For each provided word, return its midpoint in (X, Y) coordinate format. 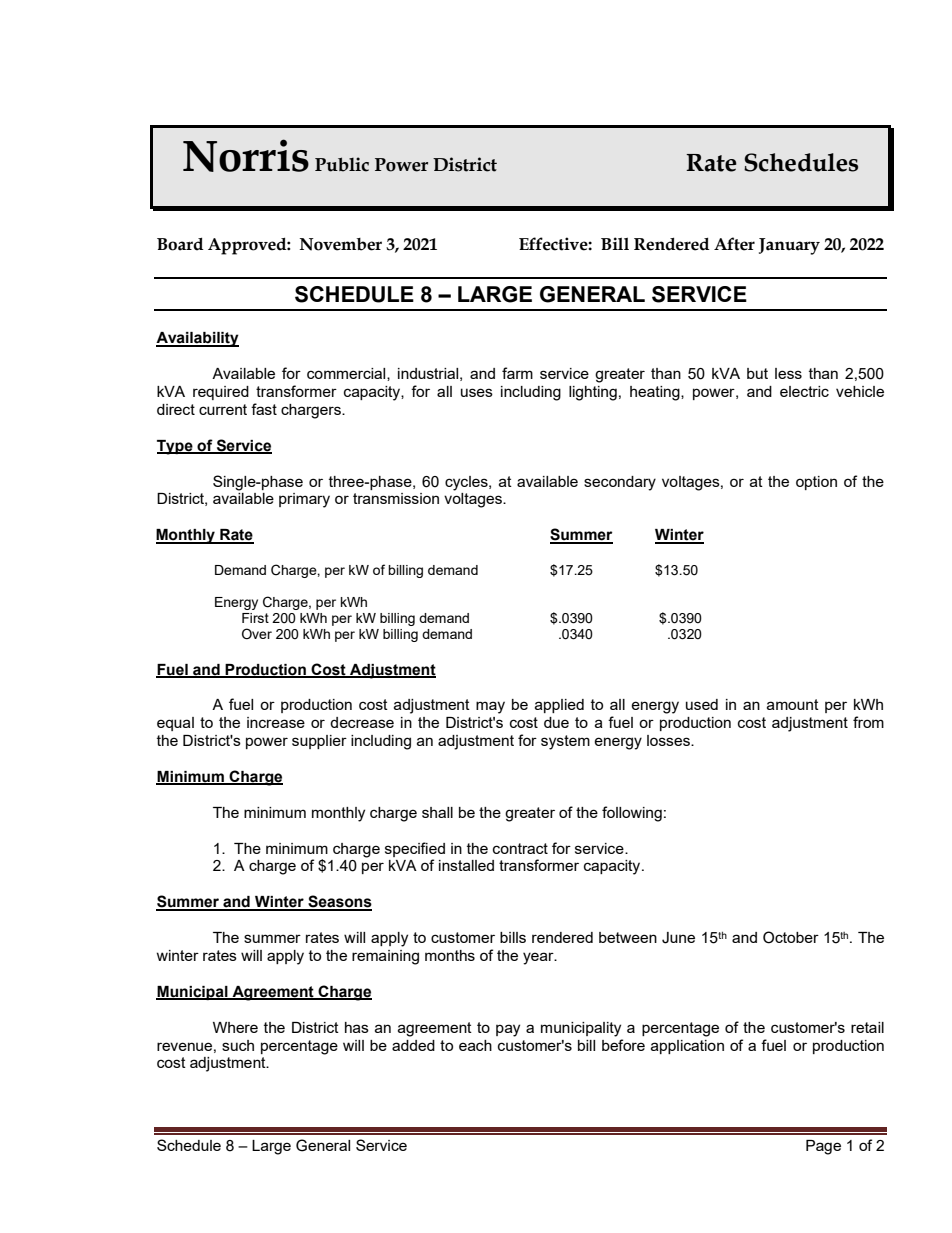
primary (304, 500)
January (789, 246)
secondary (620, 483)
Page (823, 1147)
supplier (319, 742)
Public (342, 164)
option (816, 483)
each (475, 1045)
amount (793, 704)
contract (520, 848)
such (238, 1045)
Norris (246, 155)
